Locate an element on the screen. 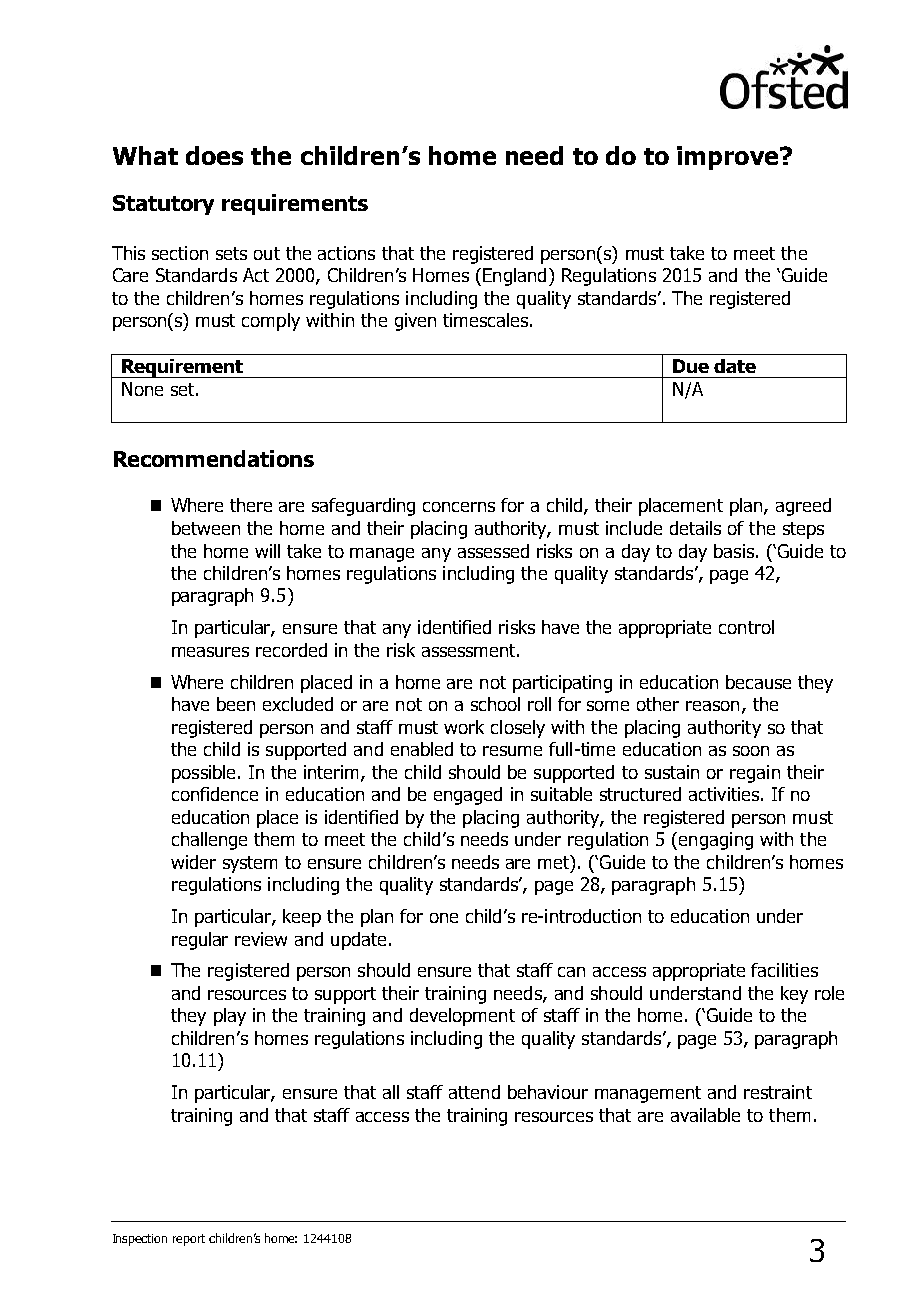 The height and width of the screenshot is (1308, 924). England is located at coordinates (514, 277).
